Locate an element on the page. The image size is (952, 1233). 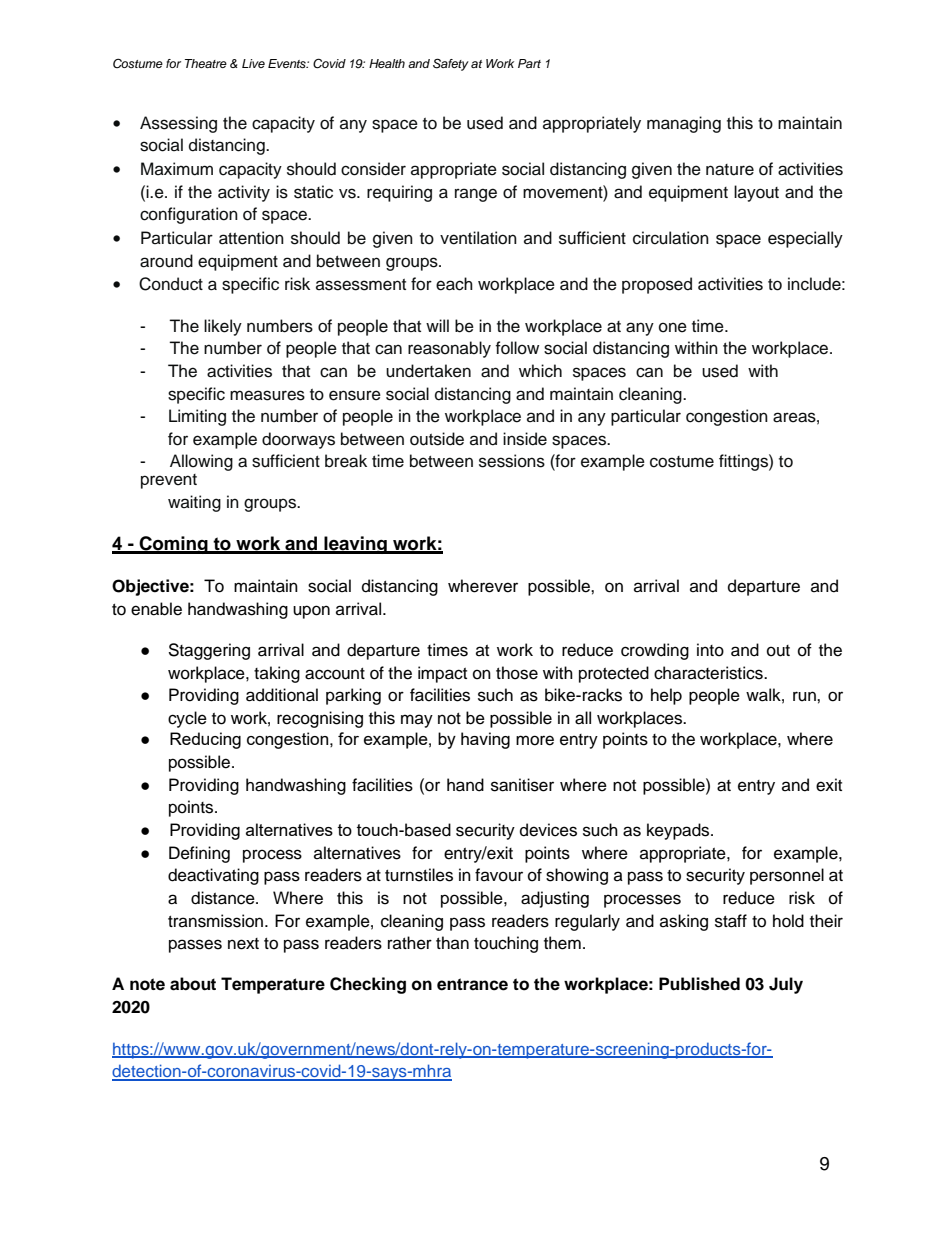
Safety is located at coordinates (451, 64).
